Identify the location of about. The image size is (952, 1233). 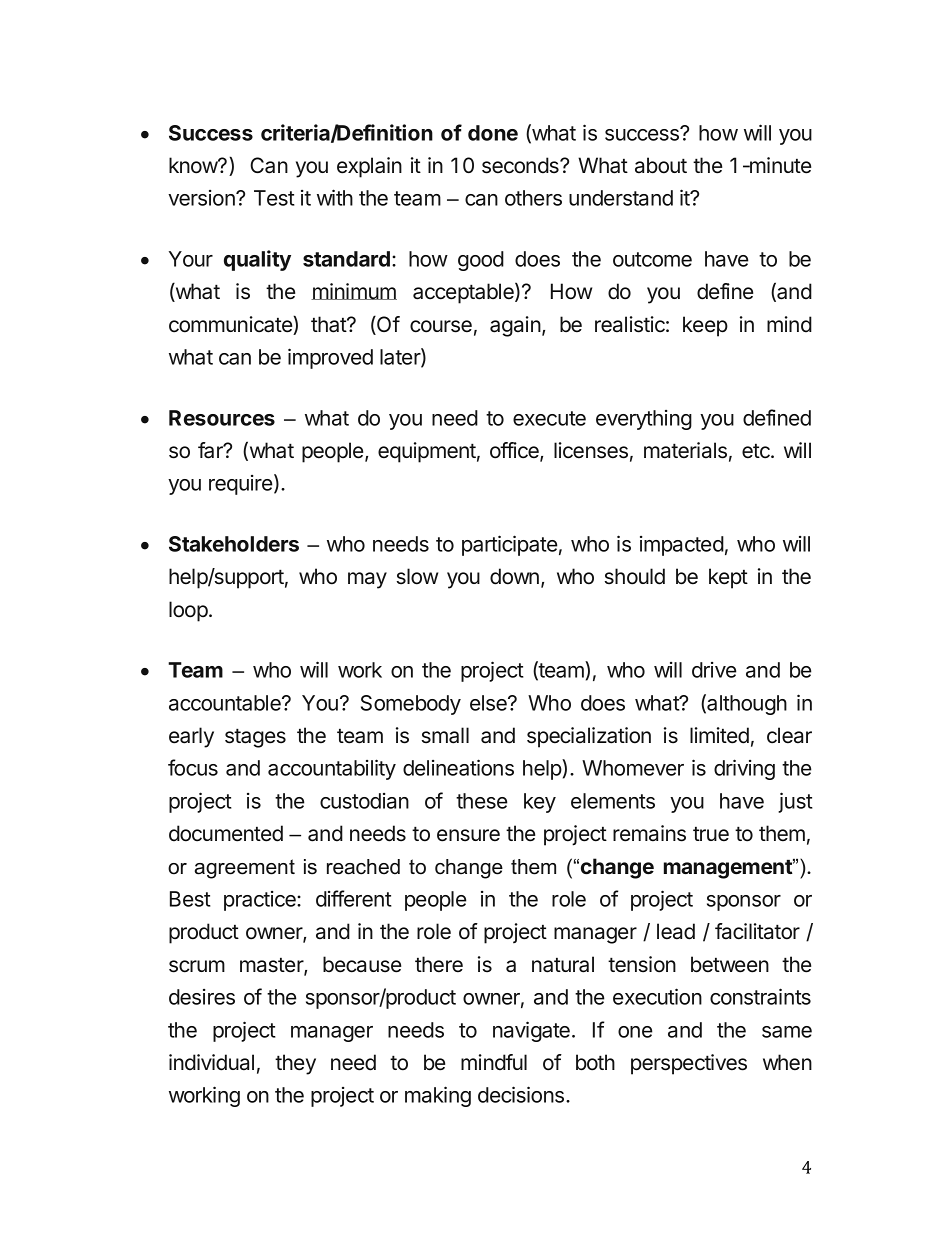
(661, 165).
